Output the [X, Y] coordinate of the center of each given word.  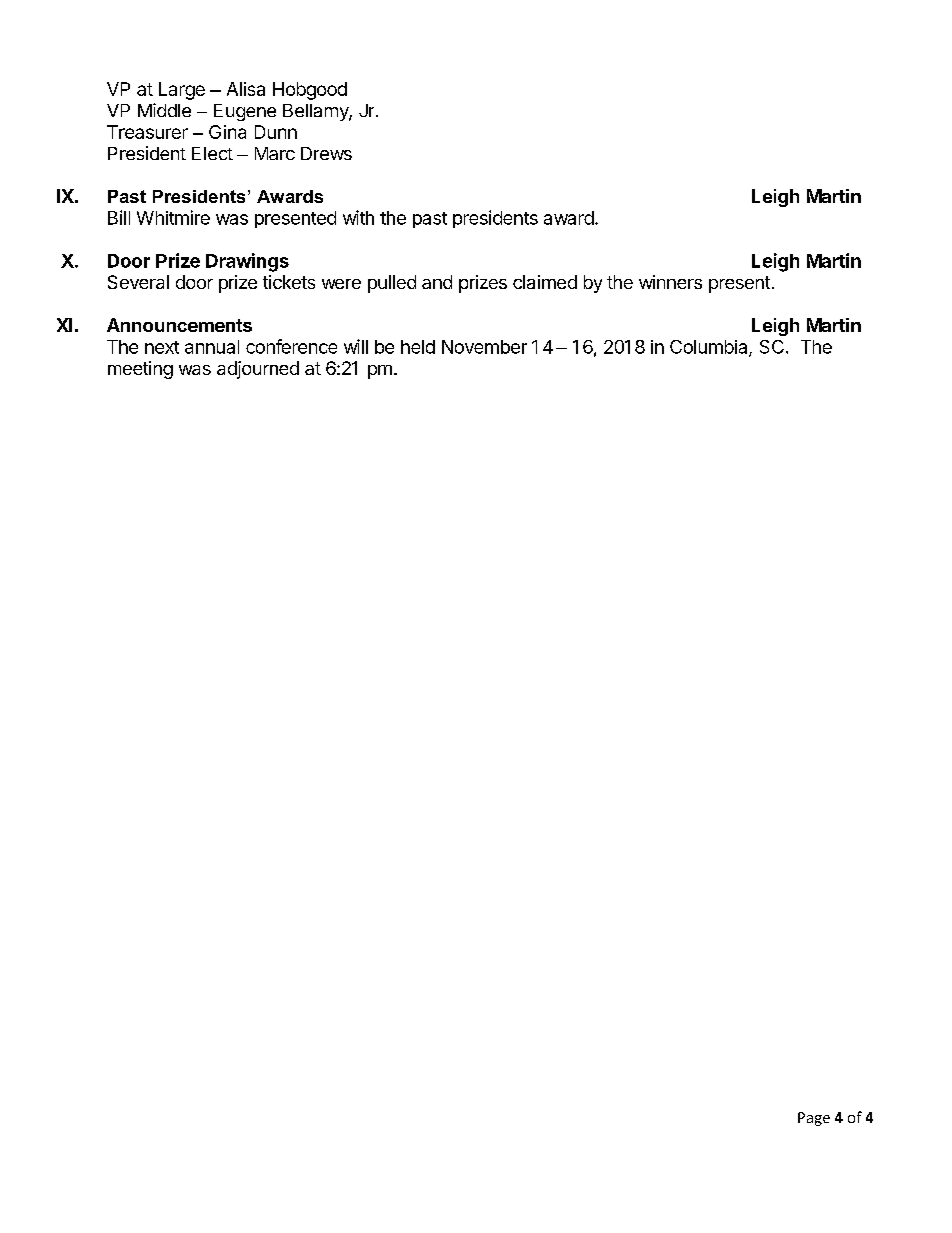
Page [814, 1119]
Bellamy [316, 112]
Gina [227, 132]
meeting [140, 370]
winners [670, 282]
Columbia [710, 348]
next [162, 347]
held [418, 347]
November [484, 347]
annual [212, 347]
